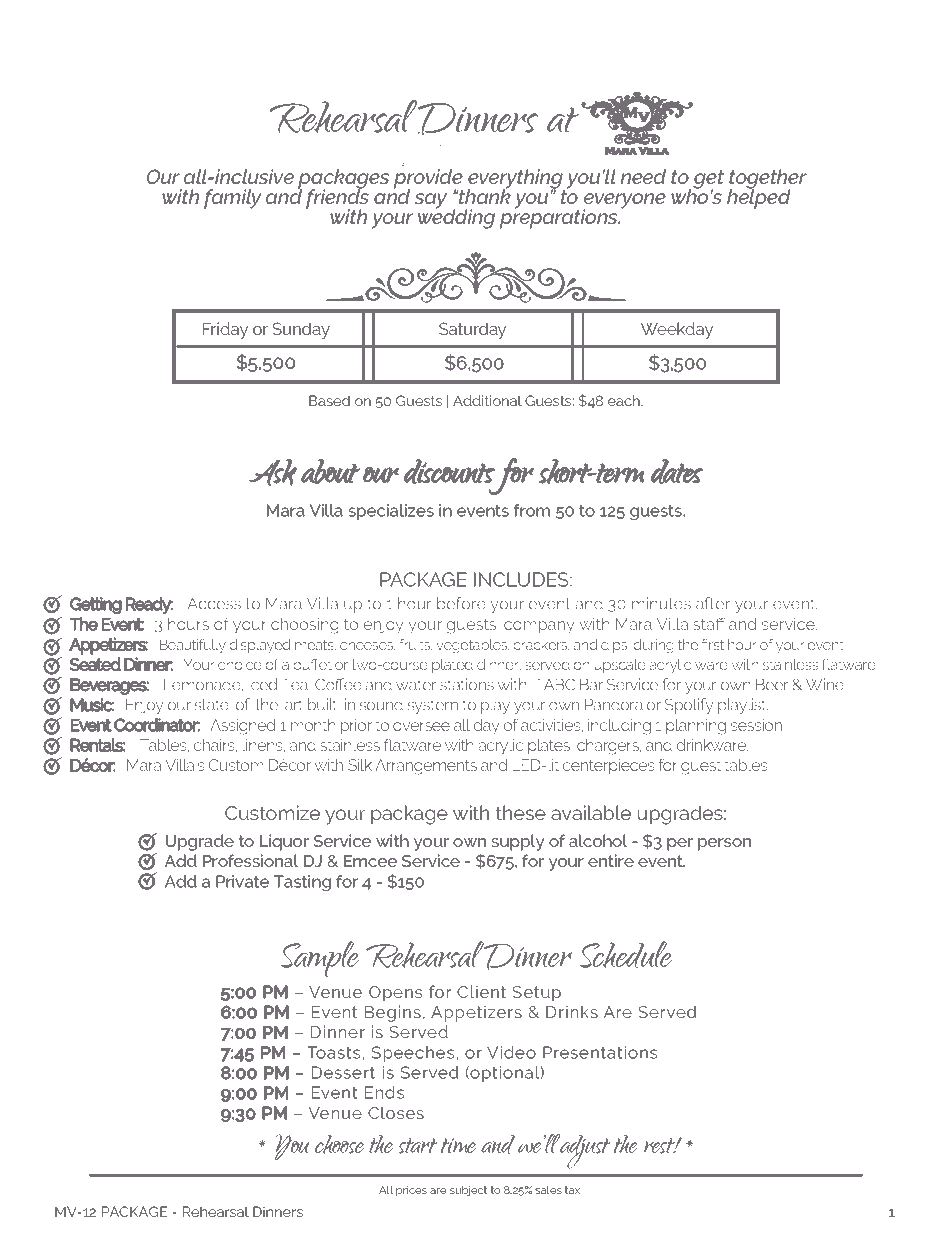 The height and width of the screenshot is (1233, 952). I want to click on time, so click(458, 1145).
